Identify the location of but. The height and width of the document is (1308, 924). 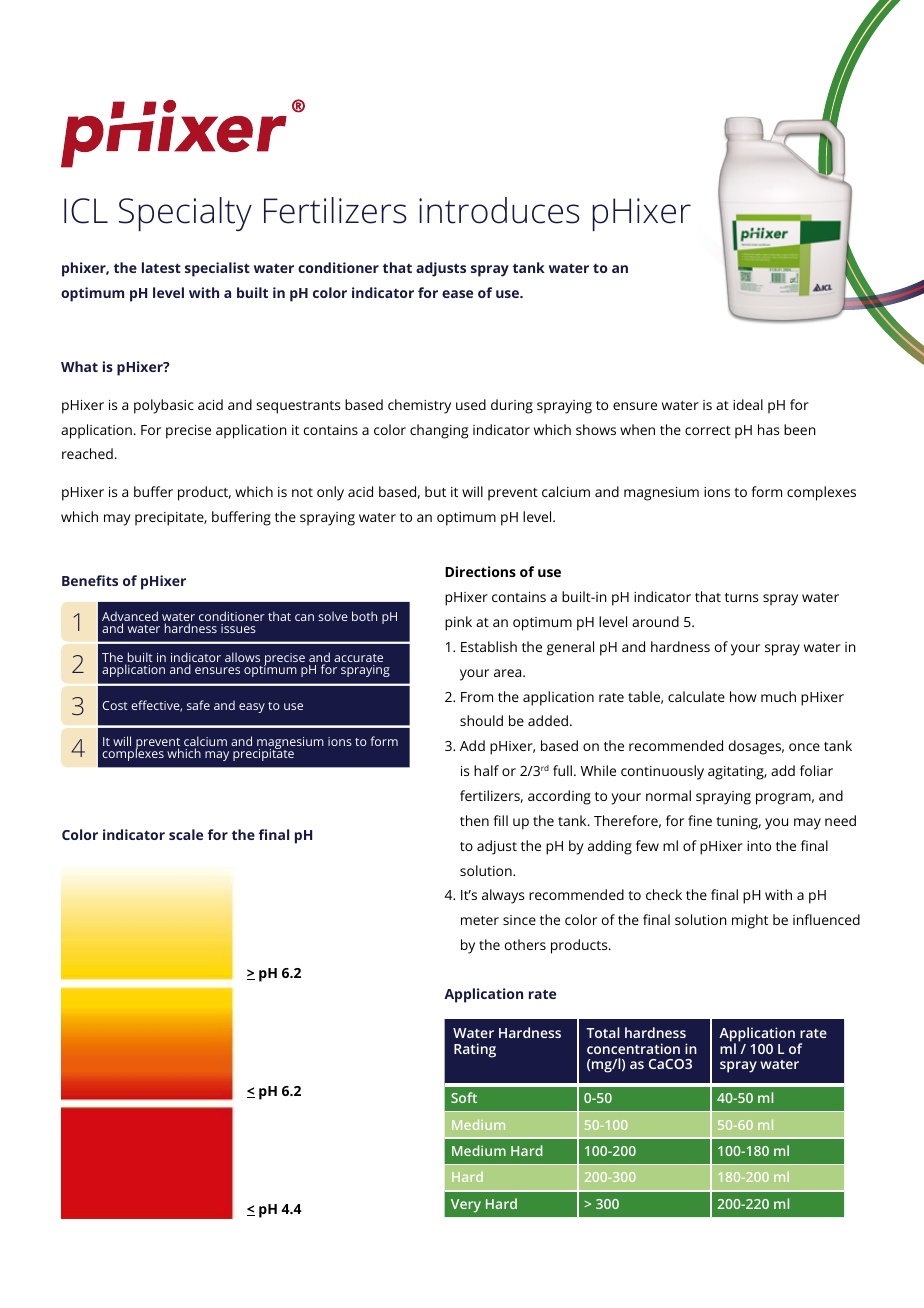
(435, 491).
